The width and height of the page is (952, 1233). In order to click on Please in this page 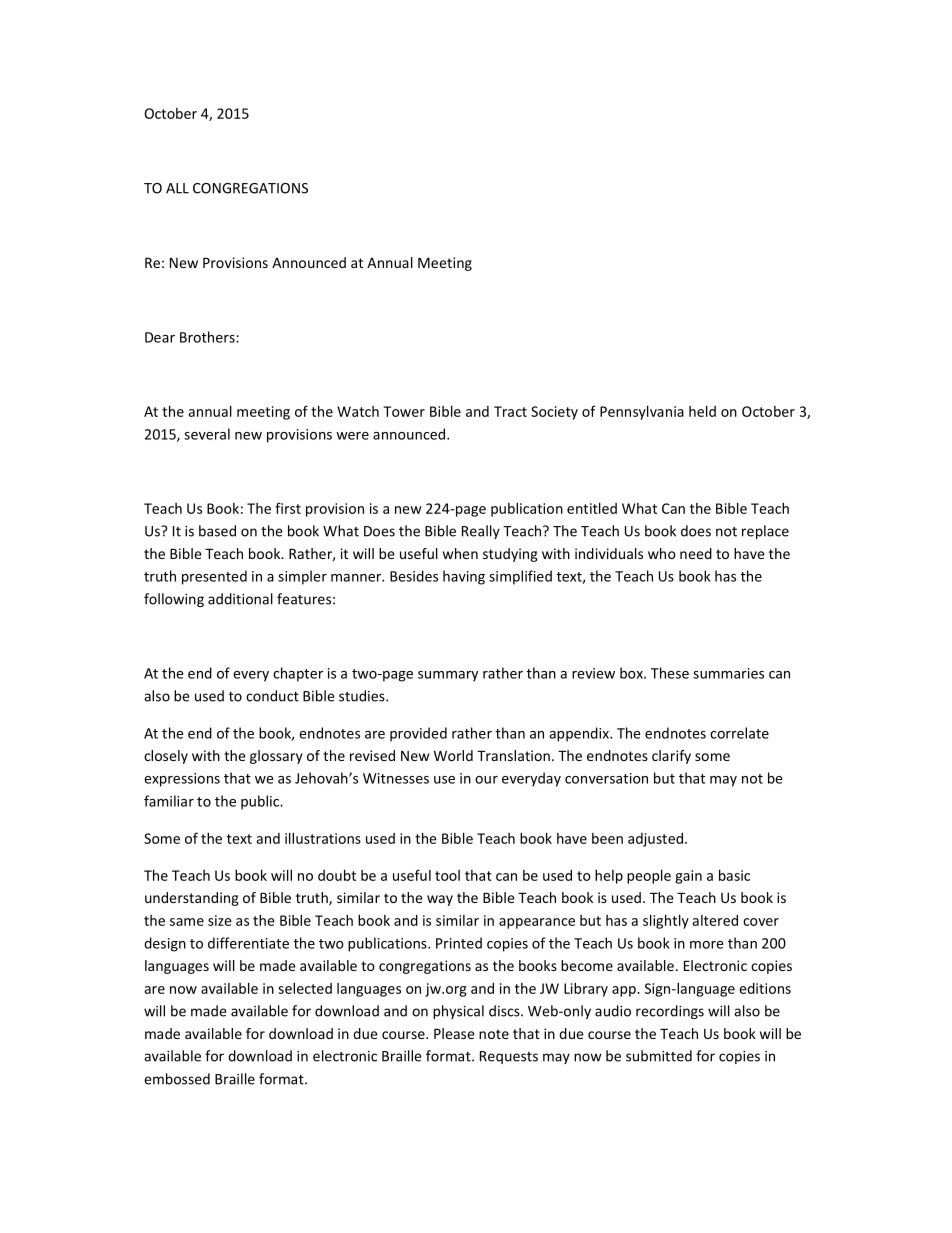, I will do `click(454, 1033)`.
